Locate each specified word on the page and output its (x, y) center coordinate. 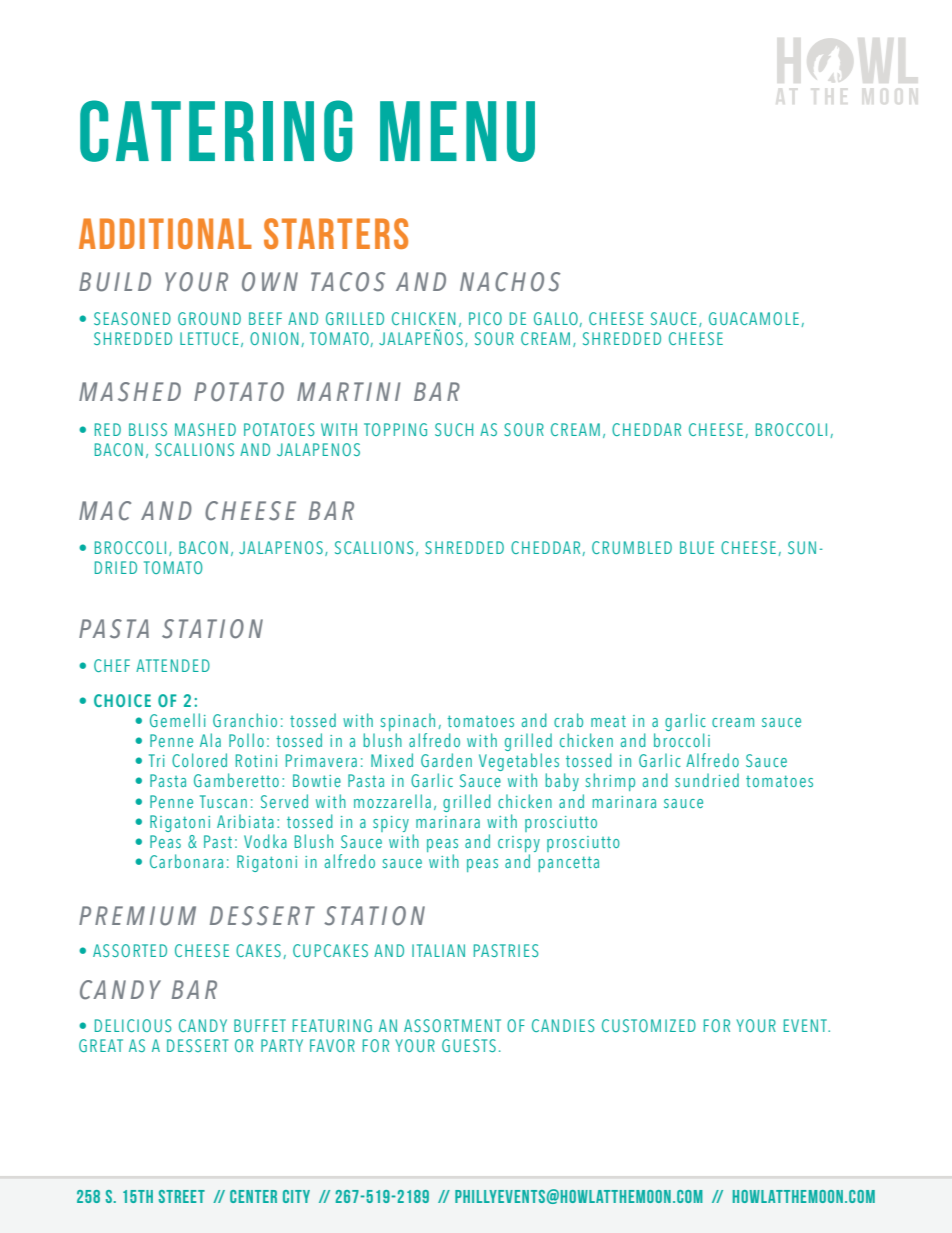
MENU (457, 131)
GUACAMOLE (754, 318)
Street (182, 1196)
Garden (446, 760)
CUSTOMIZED (649, 1025)
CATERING (216, 131)
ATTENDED (173, 665)
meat (608, 721)
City (296, 1196)
